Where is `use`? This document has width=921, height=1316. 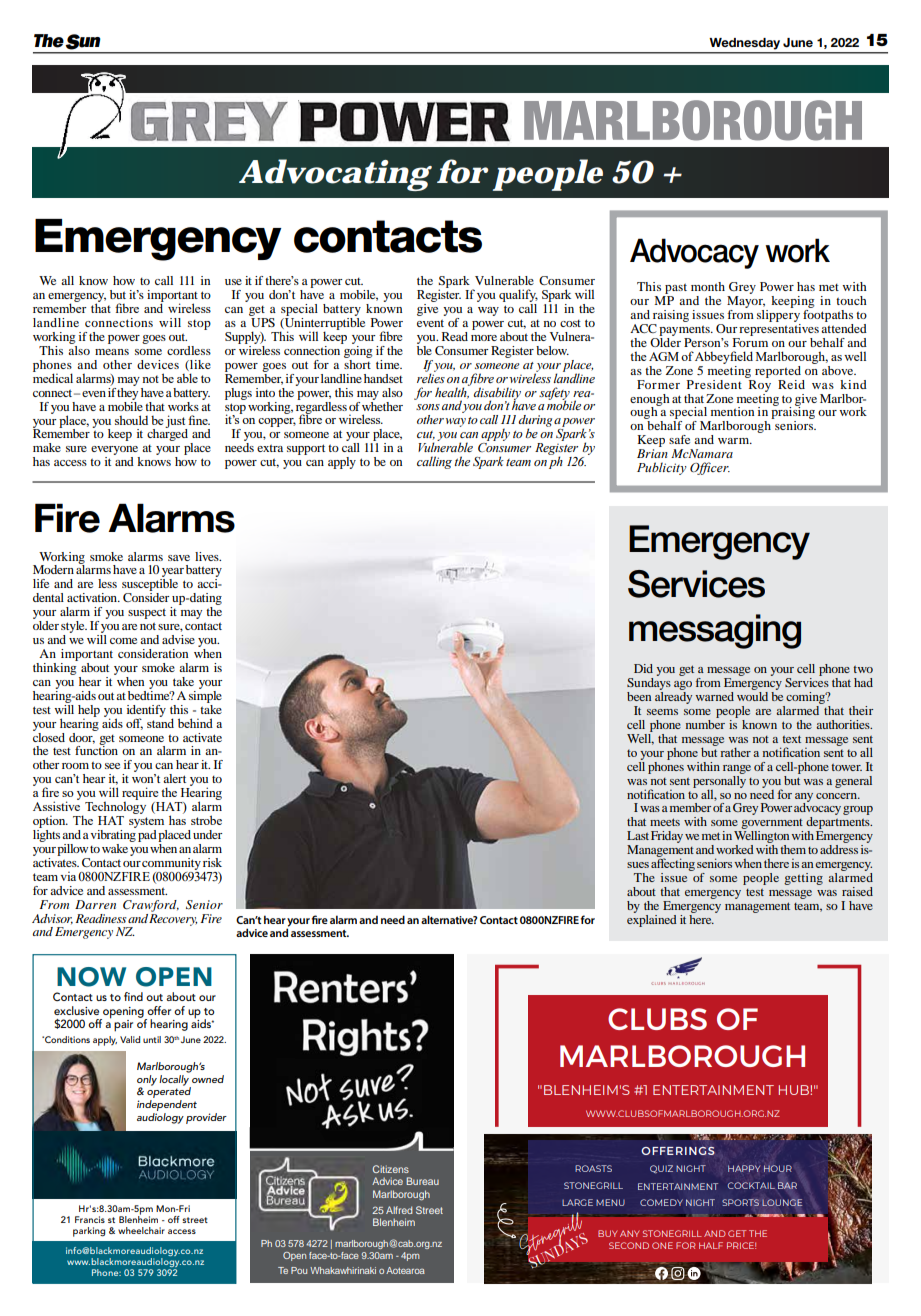 use is located at coordinates (233, 282).
